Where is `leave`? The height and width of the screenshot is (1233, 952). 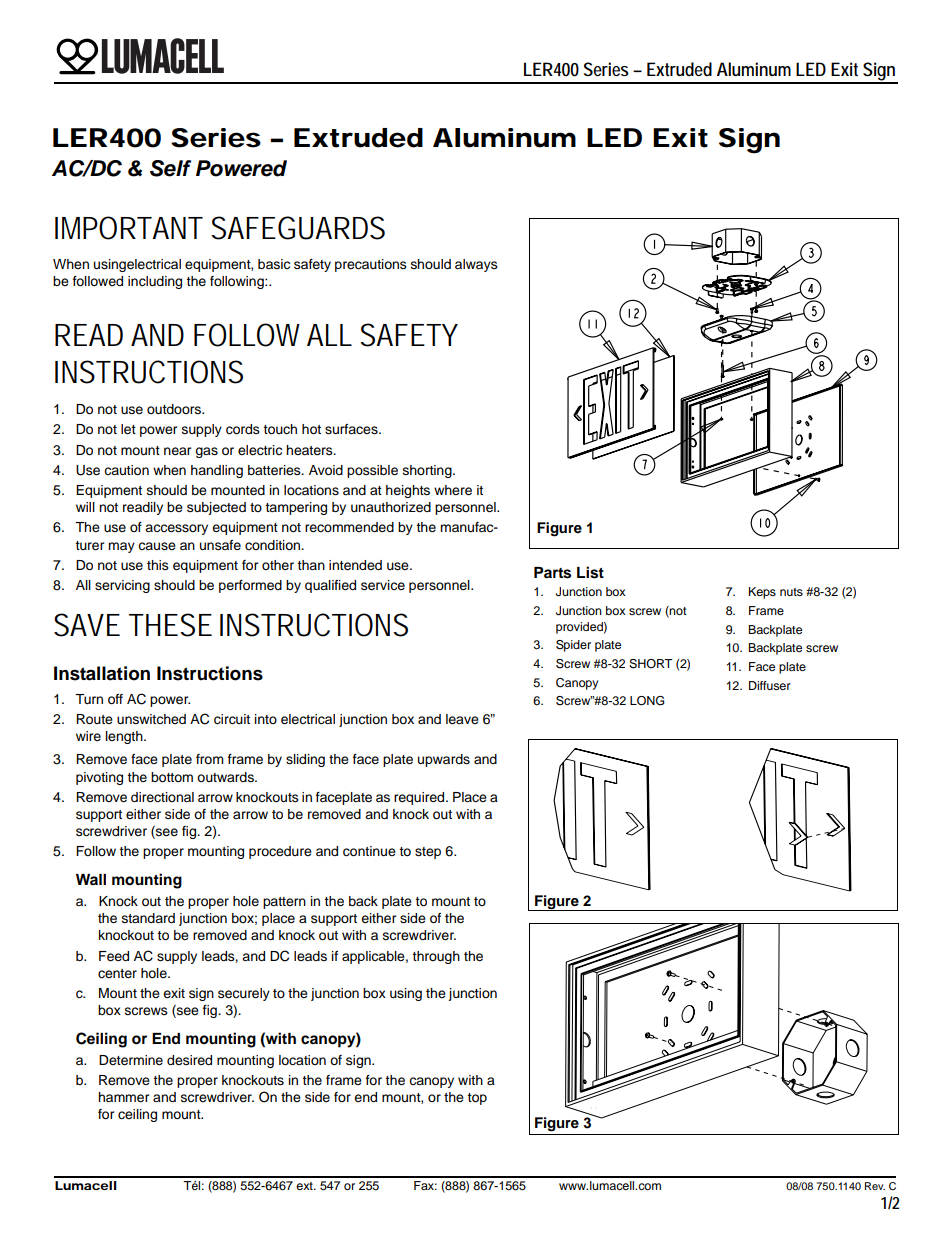
leave is located at coordinates (462, 719).
